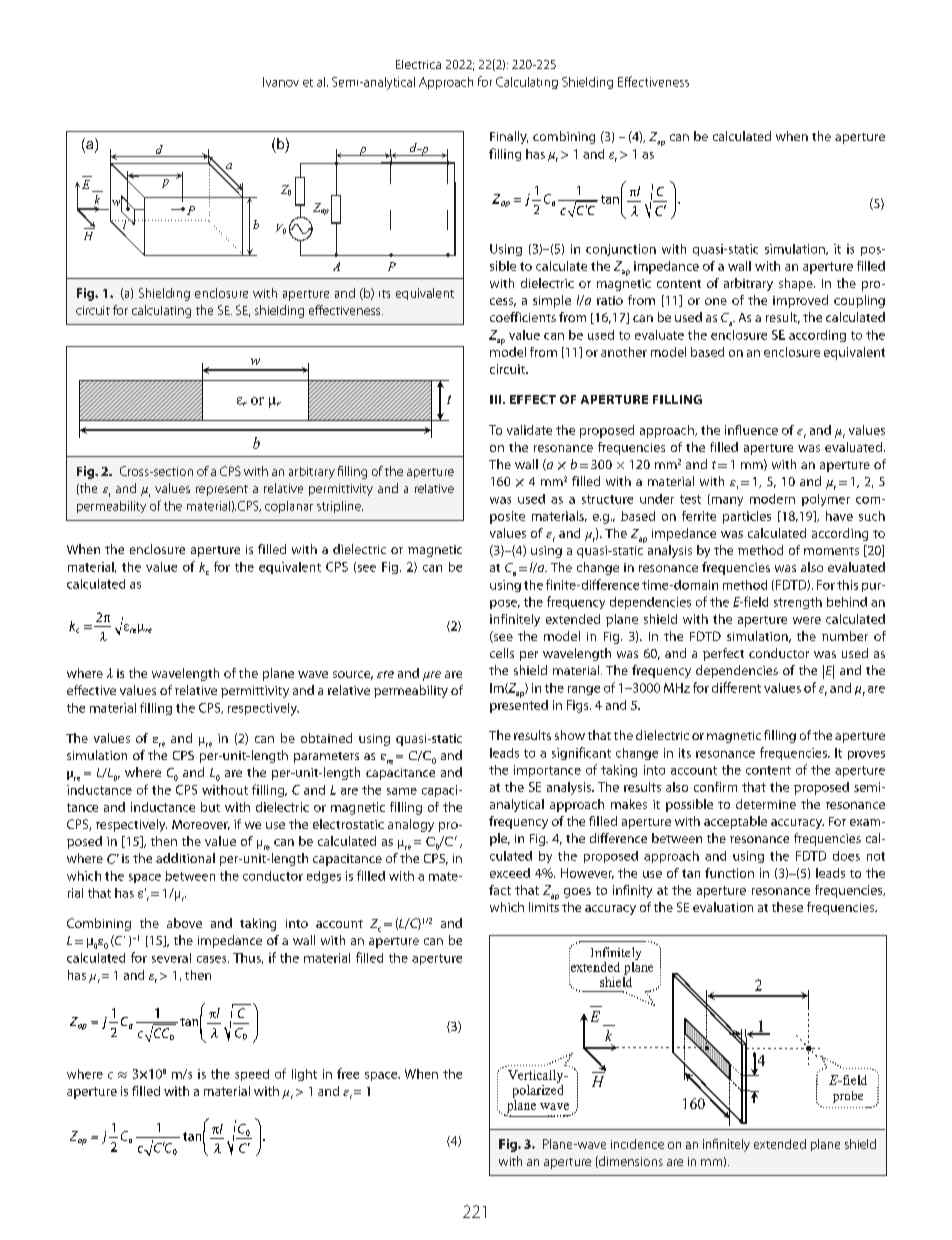  What do you see at coordinates (787, 907) in the screenshot?
I see `these` at bounding box center [787, 907].
